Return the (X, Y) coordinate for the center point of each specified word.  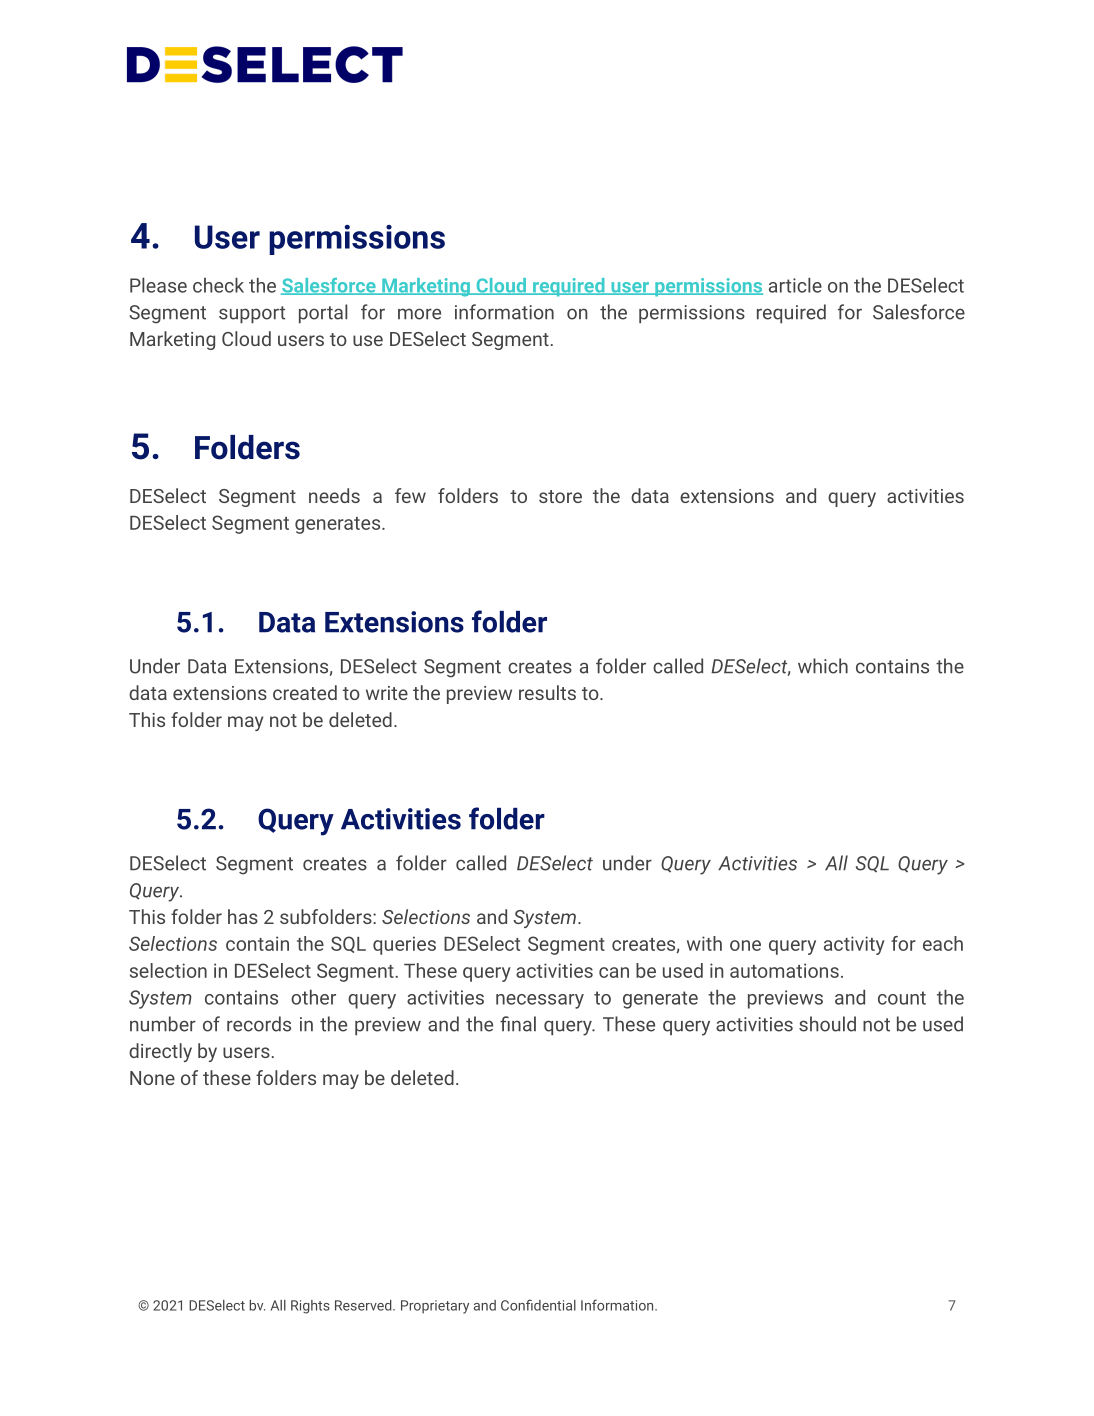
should (827, 1024)
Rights (310, 1307)
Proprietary (435, 1307)
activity (854, 945)
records (259, 1024)
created (305, 692)
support (252, 314)
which (823, 666)
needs (334, 495)
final (518, 1024)
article (795, 285)
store (560, 496)
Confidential (538, 1305)
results (547, 692)
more (419, 314)
